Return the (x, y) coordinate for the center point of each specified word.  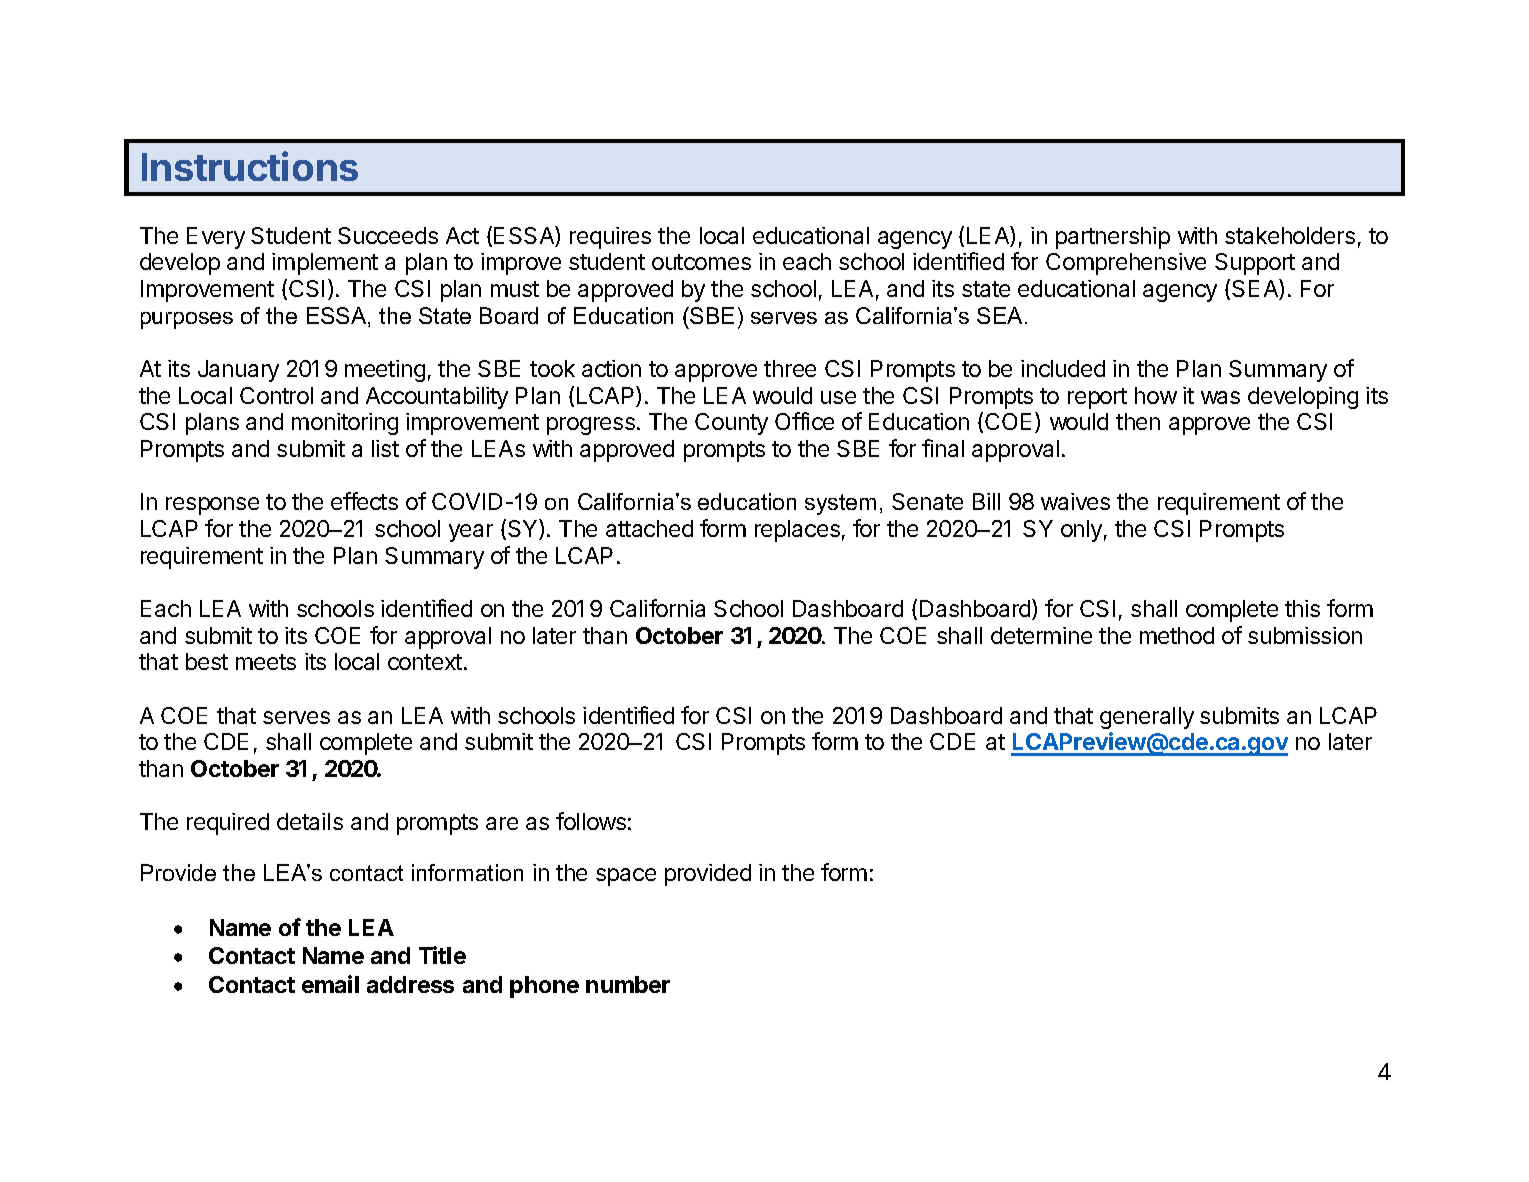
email (330, 984)
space (626, 877)
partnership (1113, 238)
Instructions (250, 166)
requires (610, 238)
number (628, 984)
